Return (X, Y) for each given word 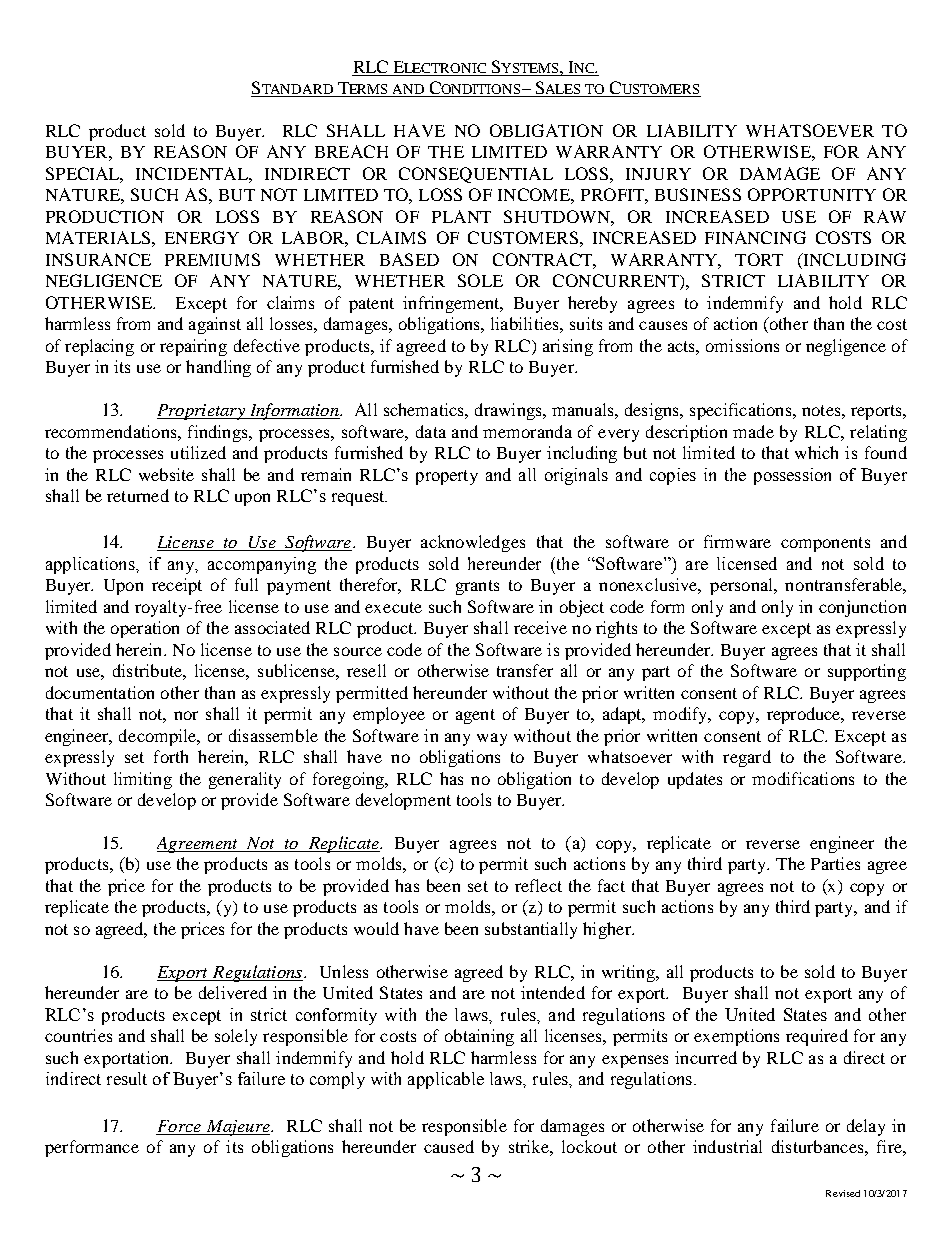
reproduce (805, 715)
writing (629, 973)
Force (179, 1126)
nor (186, 715)
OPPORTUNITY (812, 194)
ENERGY (202, 237)
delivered (233, 992)
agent (475, 716)
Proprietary (202, 412)
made (753, 431)
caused (449, 1146)
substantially (531, 930)
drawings (509, 411)
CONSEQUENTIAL (476, 175)
